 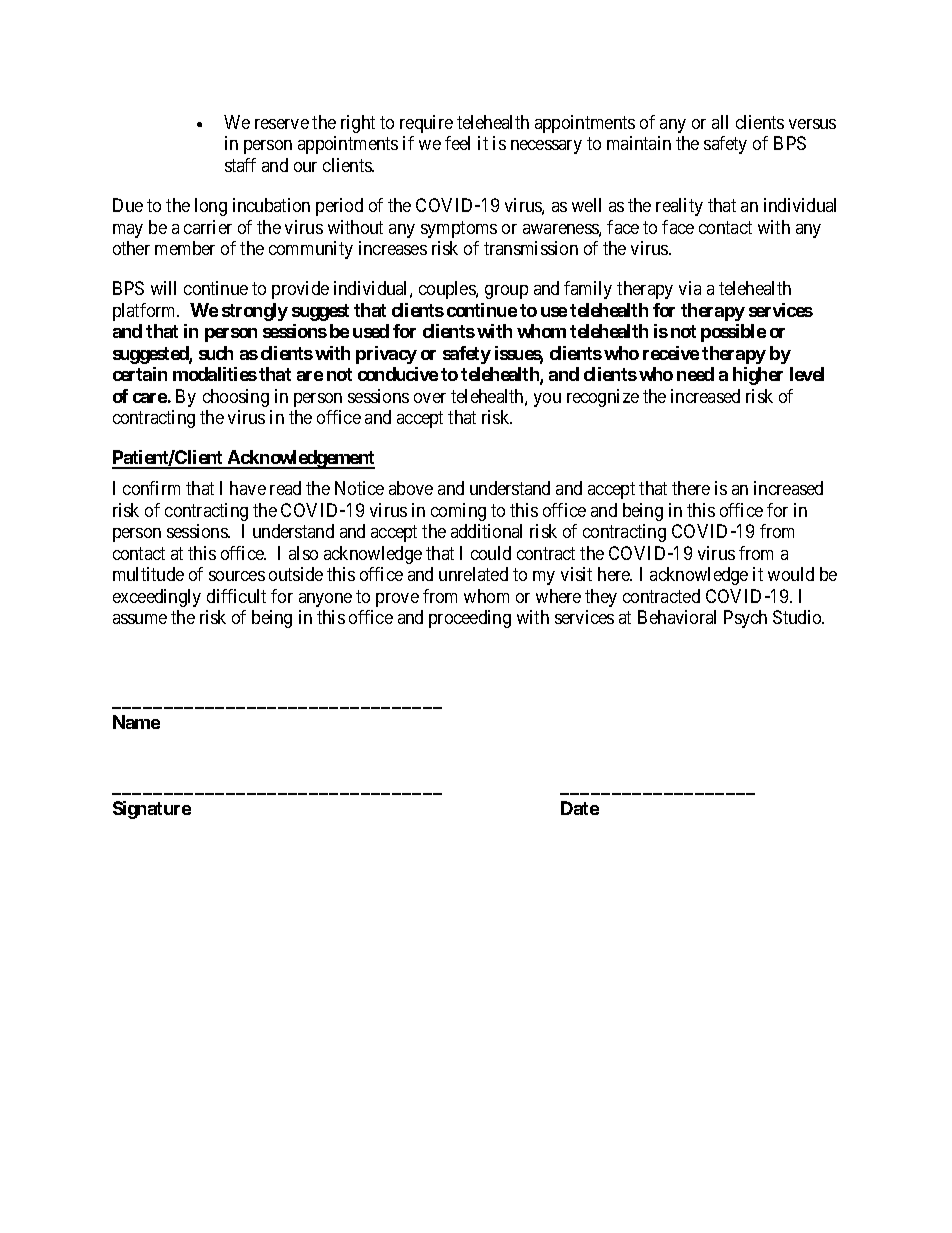 I want to click on staff, so click(x=240, y=165).
